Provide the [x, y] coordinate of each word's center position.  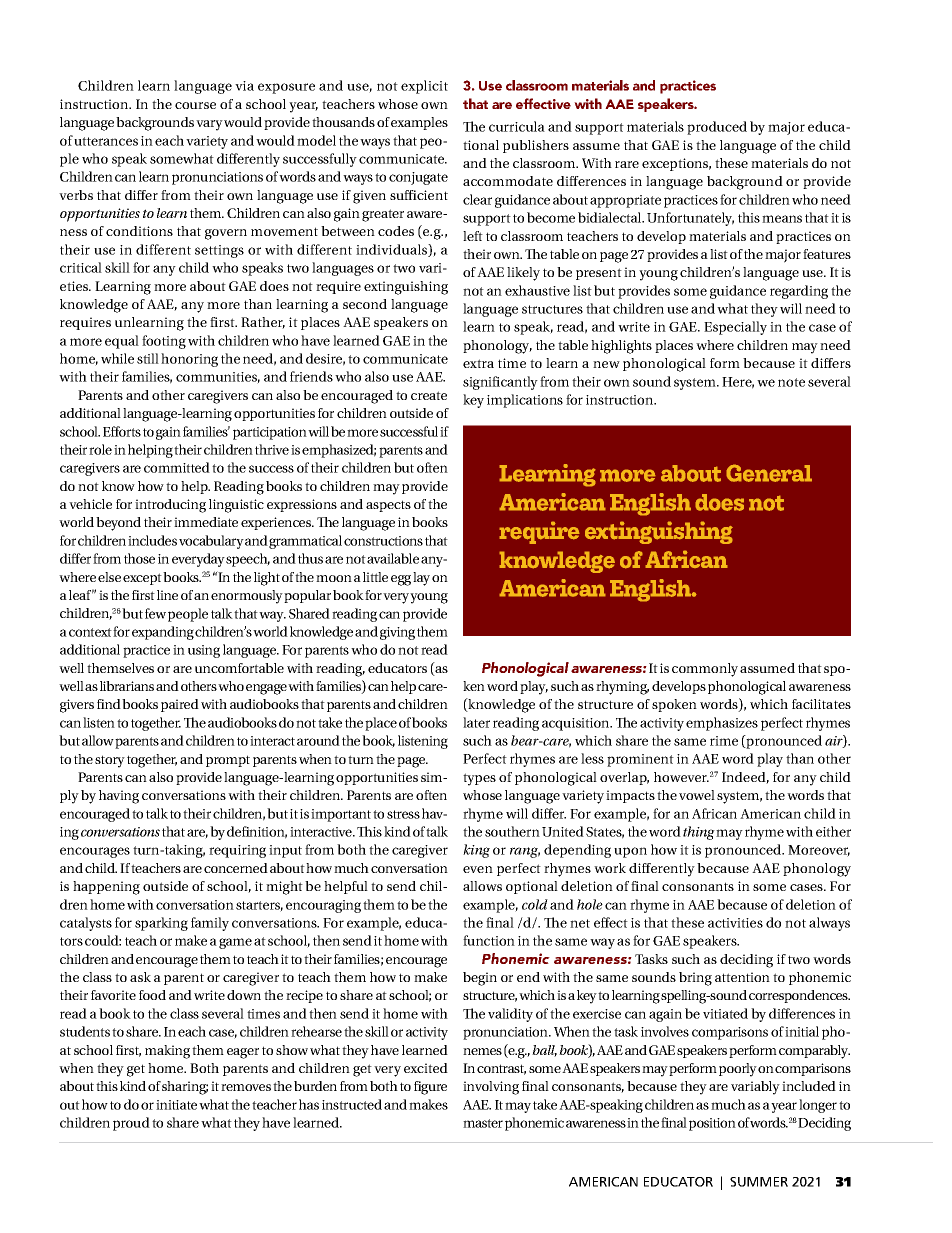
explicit [424, 87]
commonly [705, 670]
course [195, 105]
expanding [163, 633]
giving [397, 633]
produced [717, 128]
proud [131, 1124]
